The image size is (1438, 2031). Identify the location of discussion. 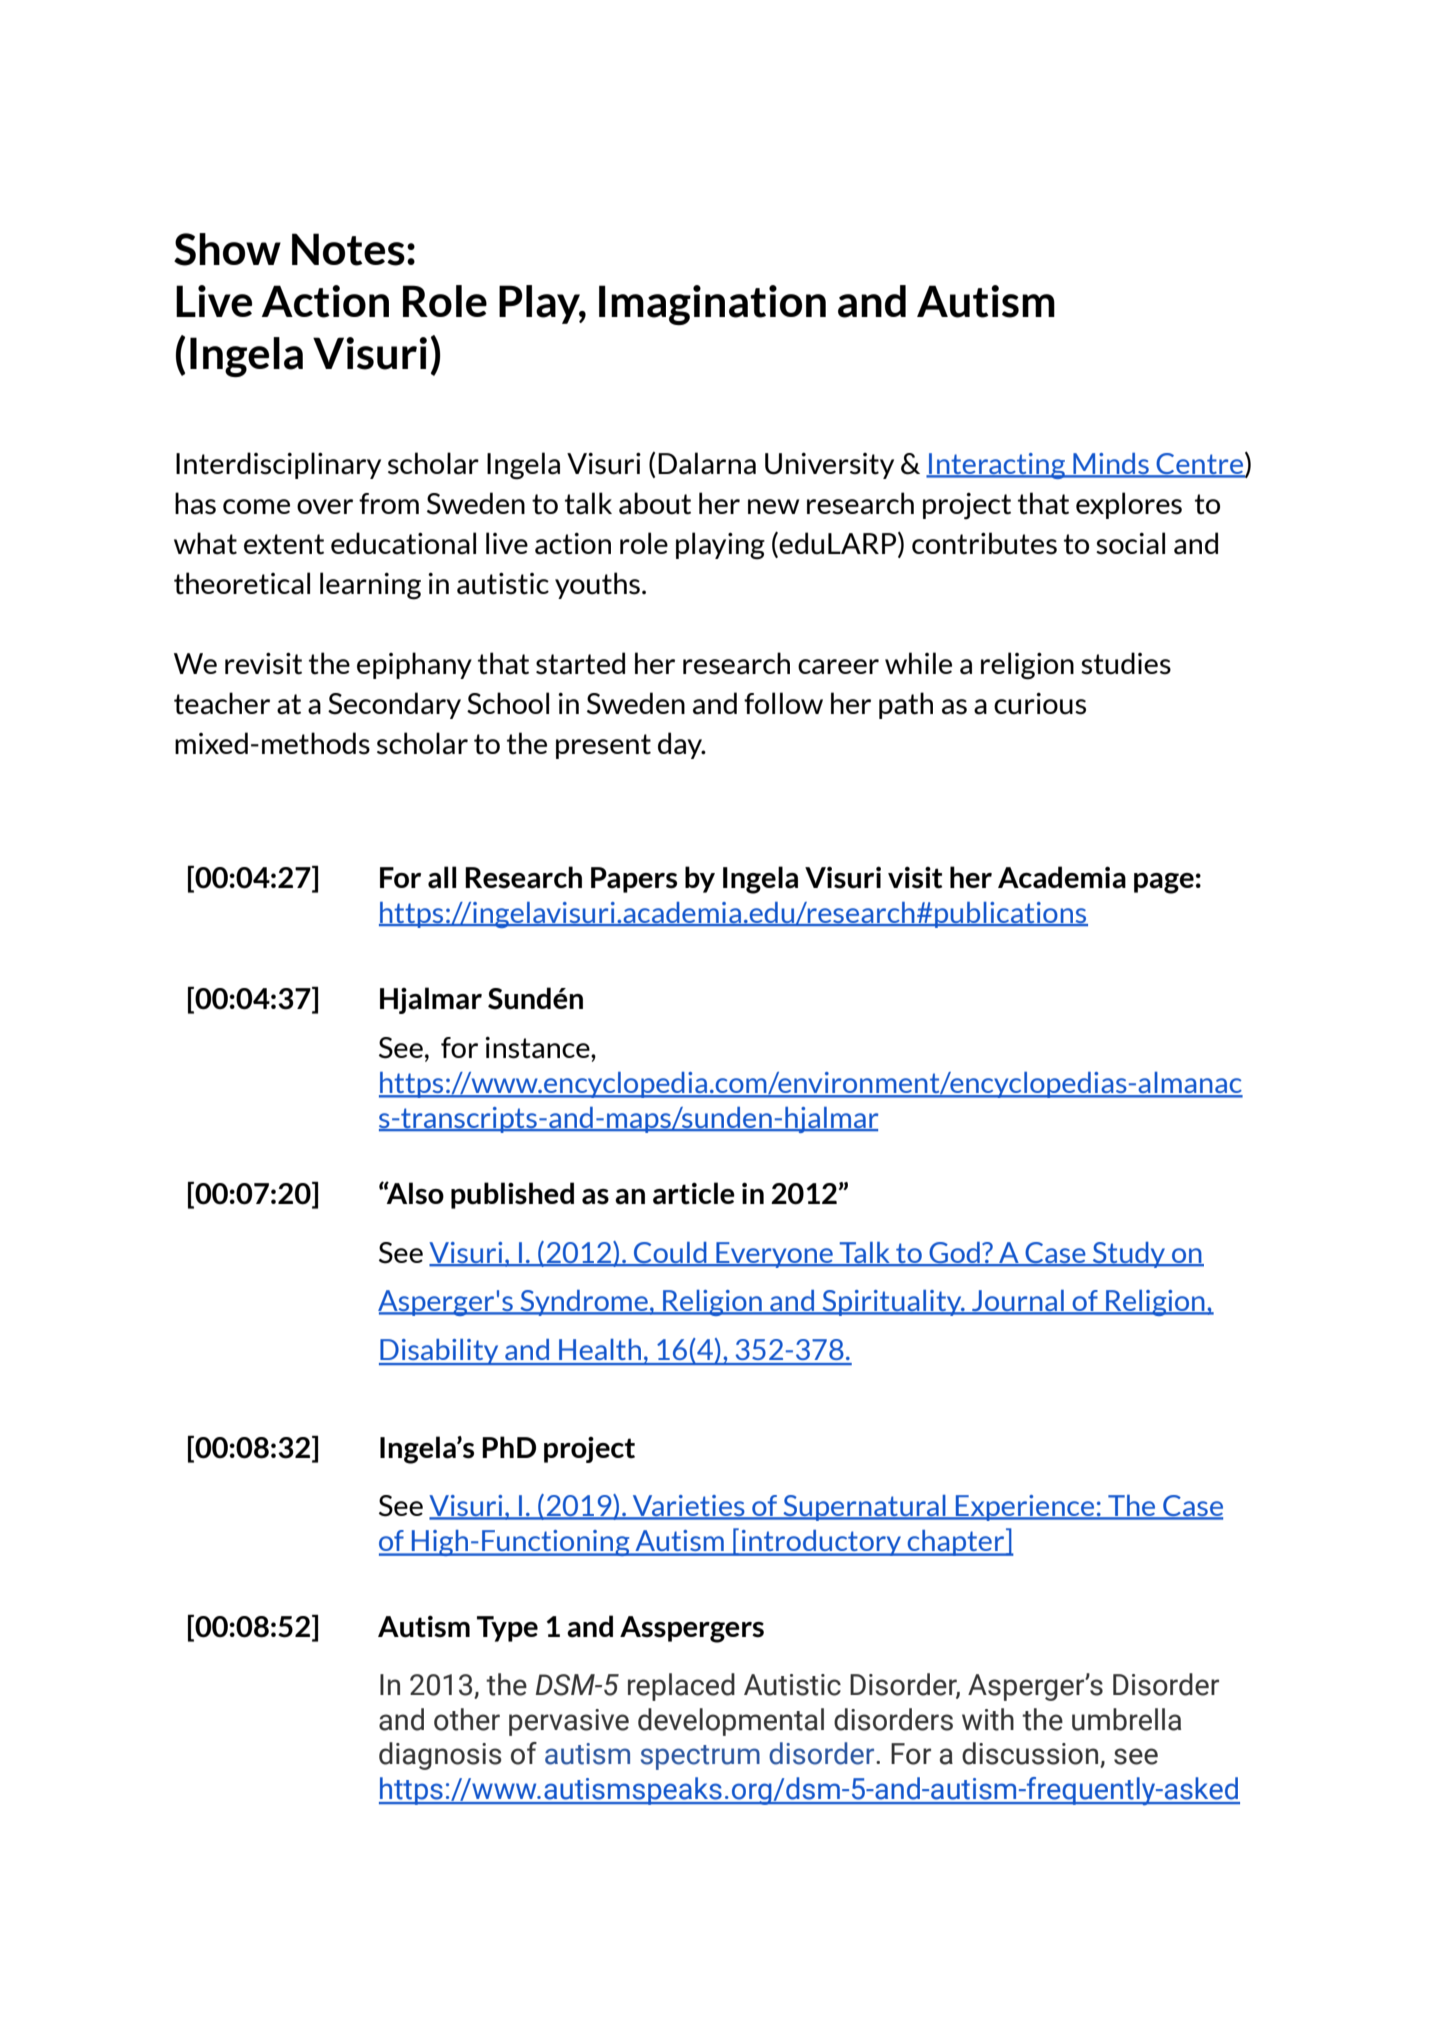
(1031, 1754).
